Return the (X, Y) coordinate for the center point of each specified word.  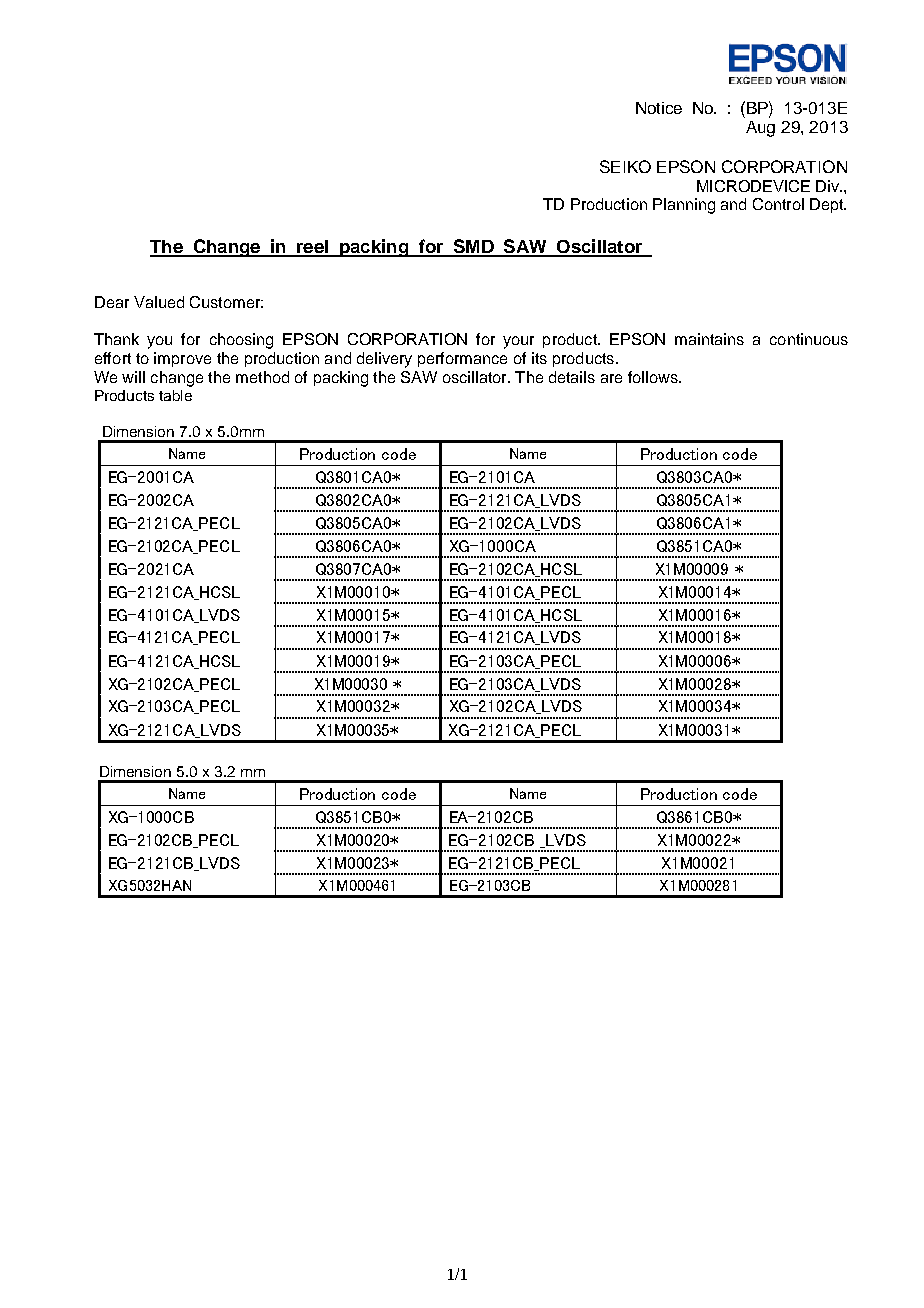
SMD (473, 247)
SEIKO (625, 166)
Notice (659, 108)
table (175, 395)
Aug (760, 129)
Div (828, 186)
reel (313, 248)
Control (778, 204)
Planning (684, 206)
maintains (709, 339)
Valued (159, 302)
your (518, 342)
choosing (241, 341)
